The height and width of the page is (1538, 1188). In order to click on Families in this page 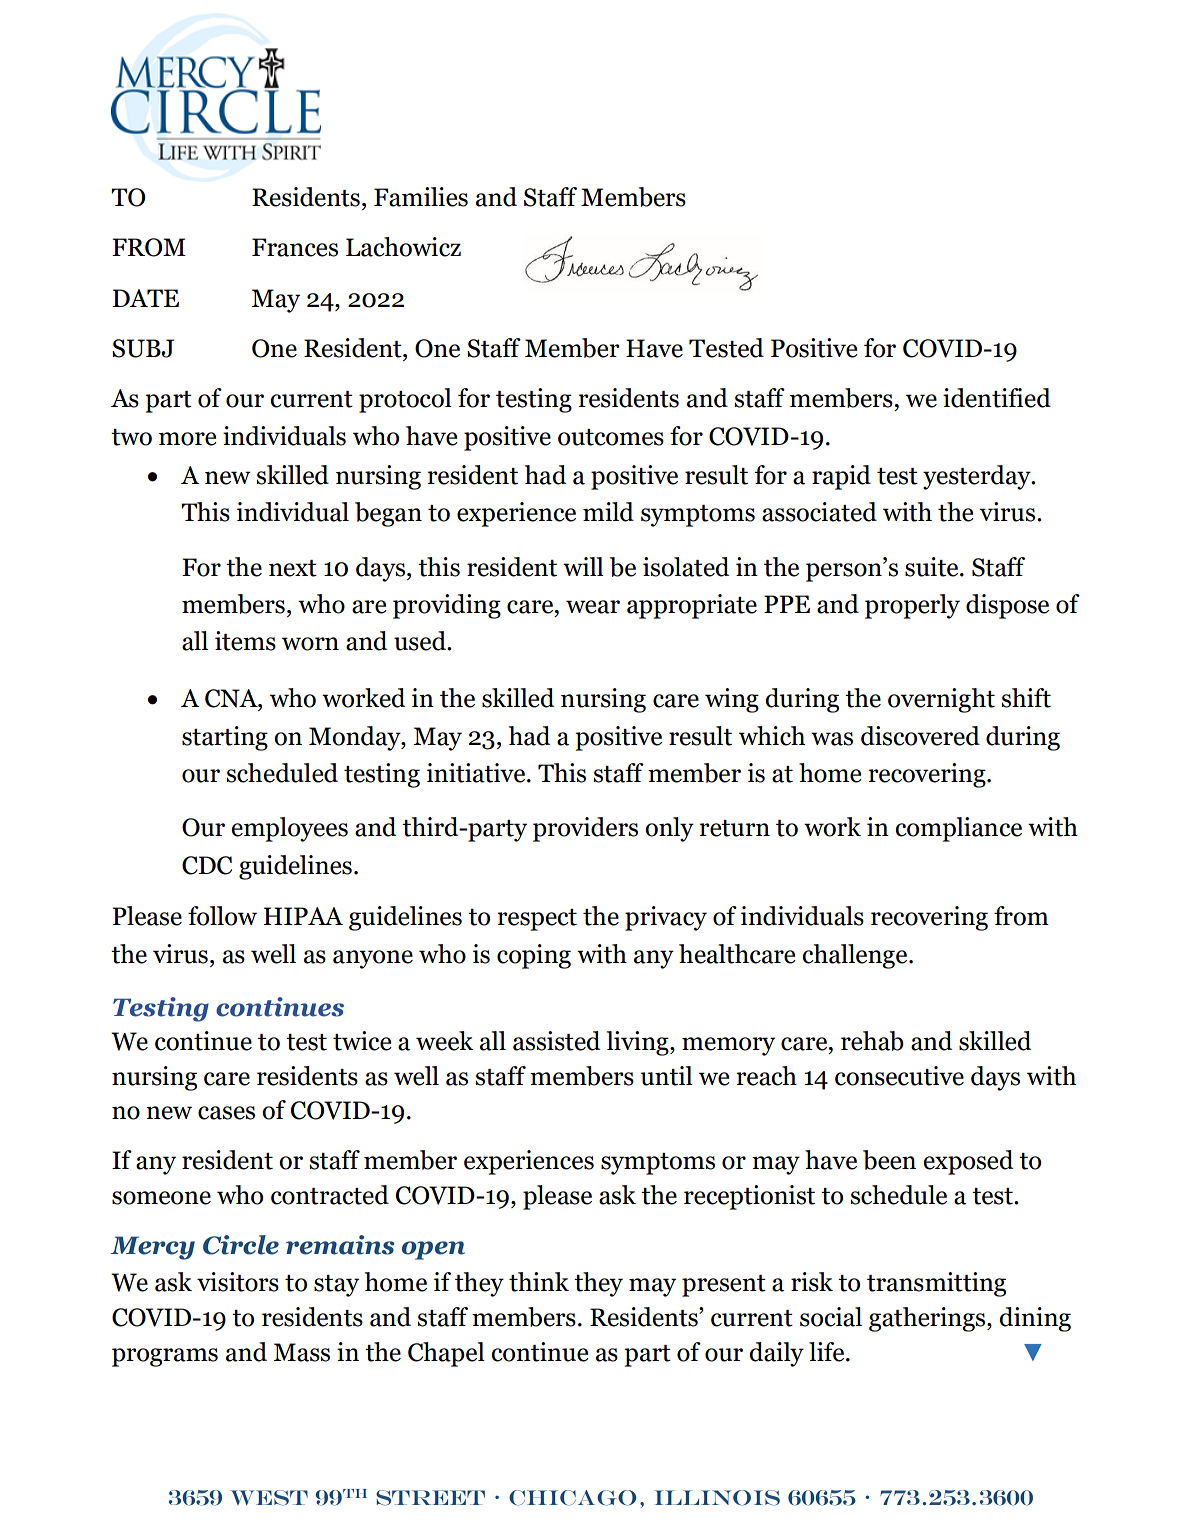, I will do `click(421, 197)`.
